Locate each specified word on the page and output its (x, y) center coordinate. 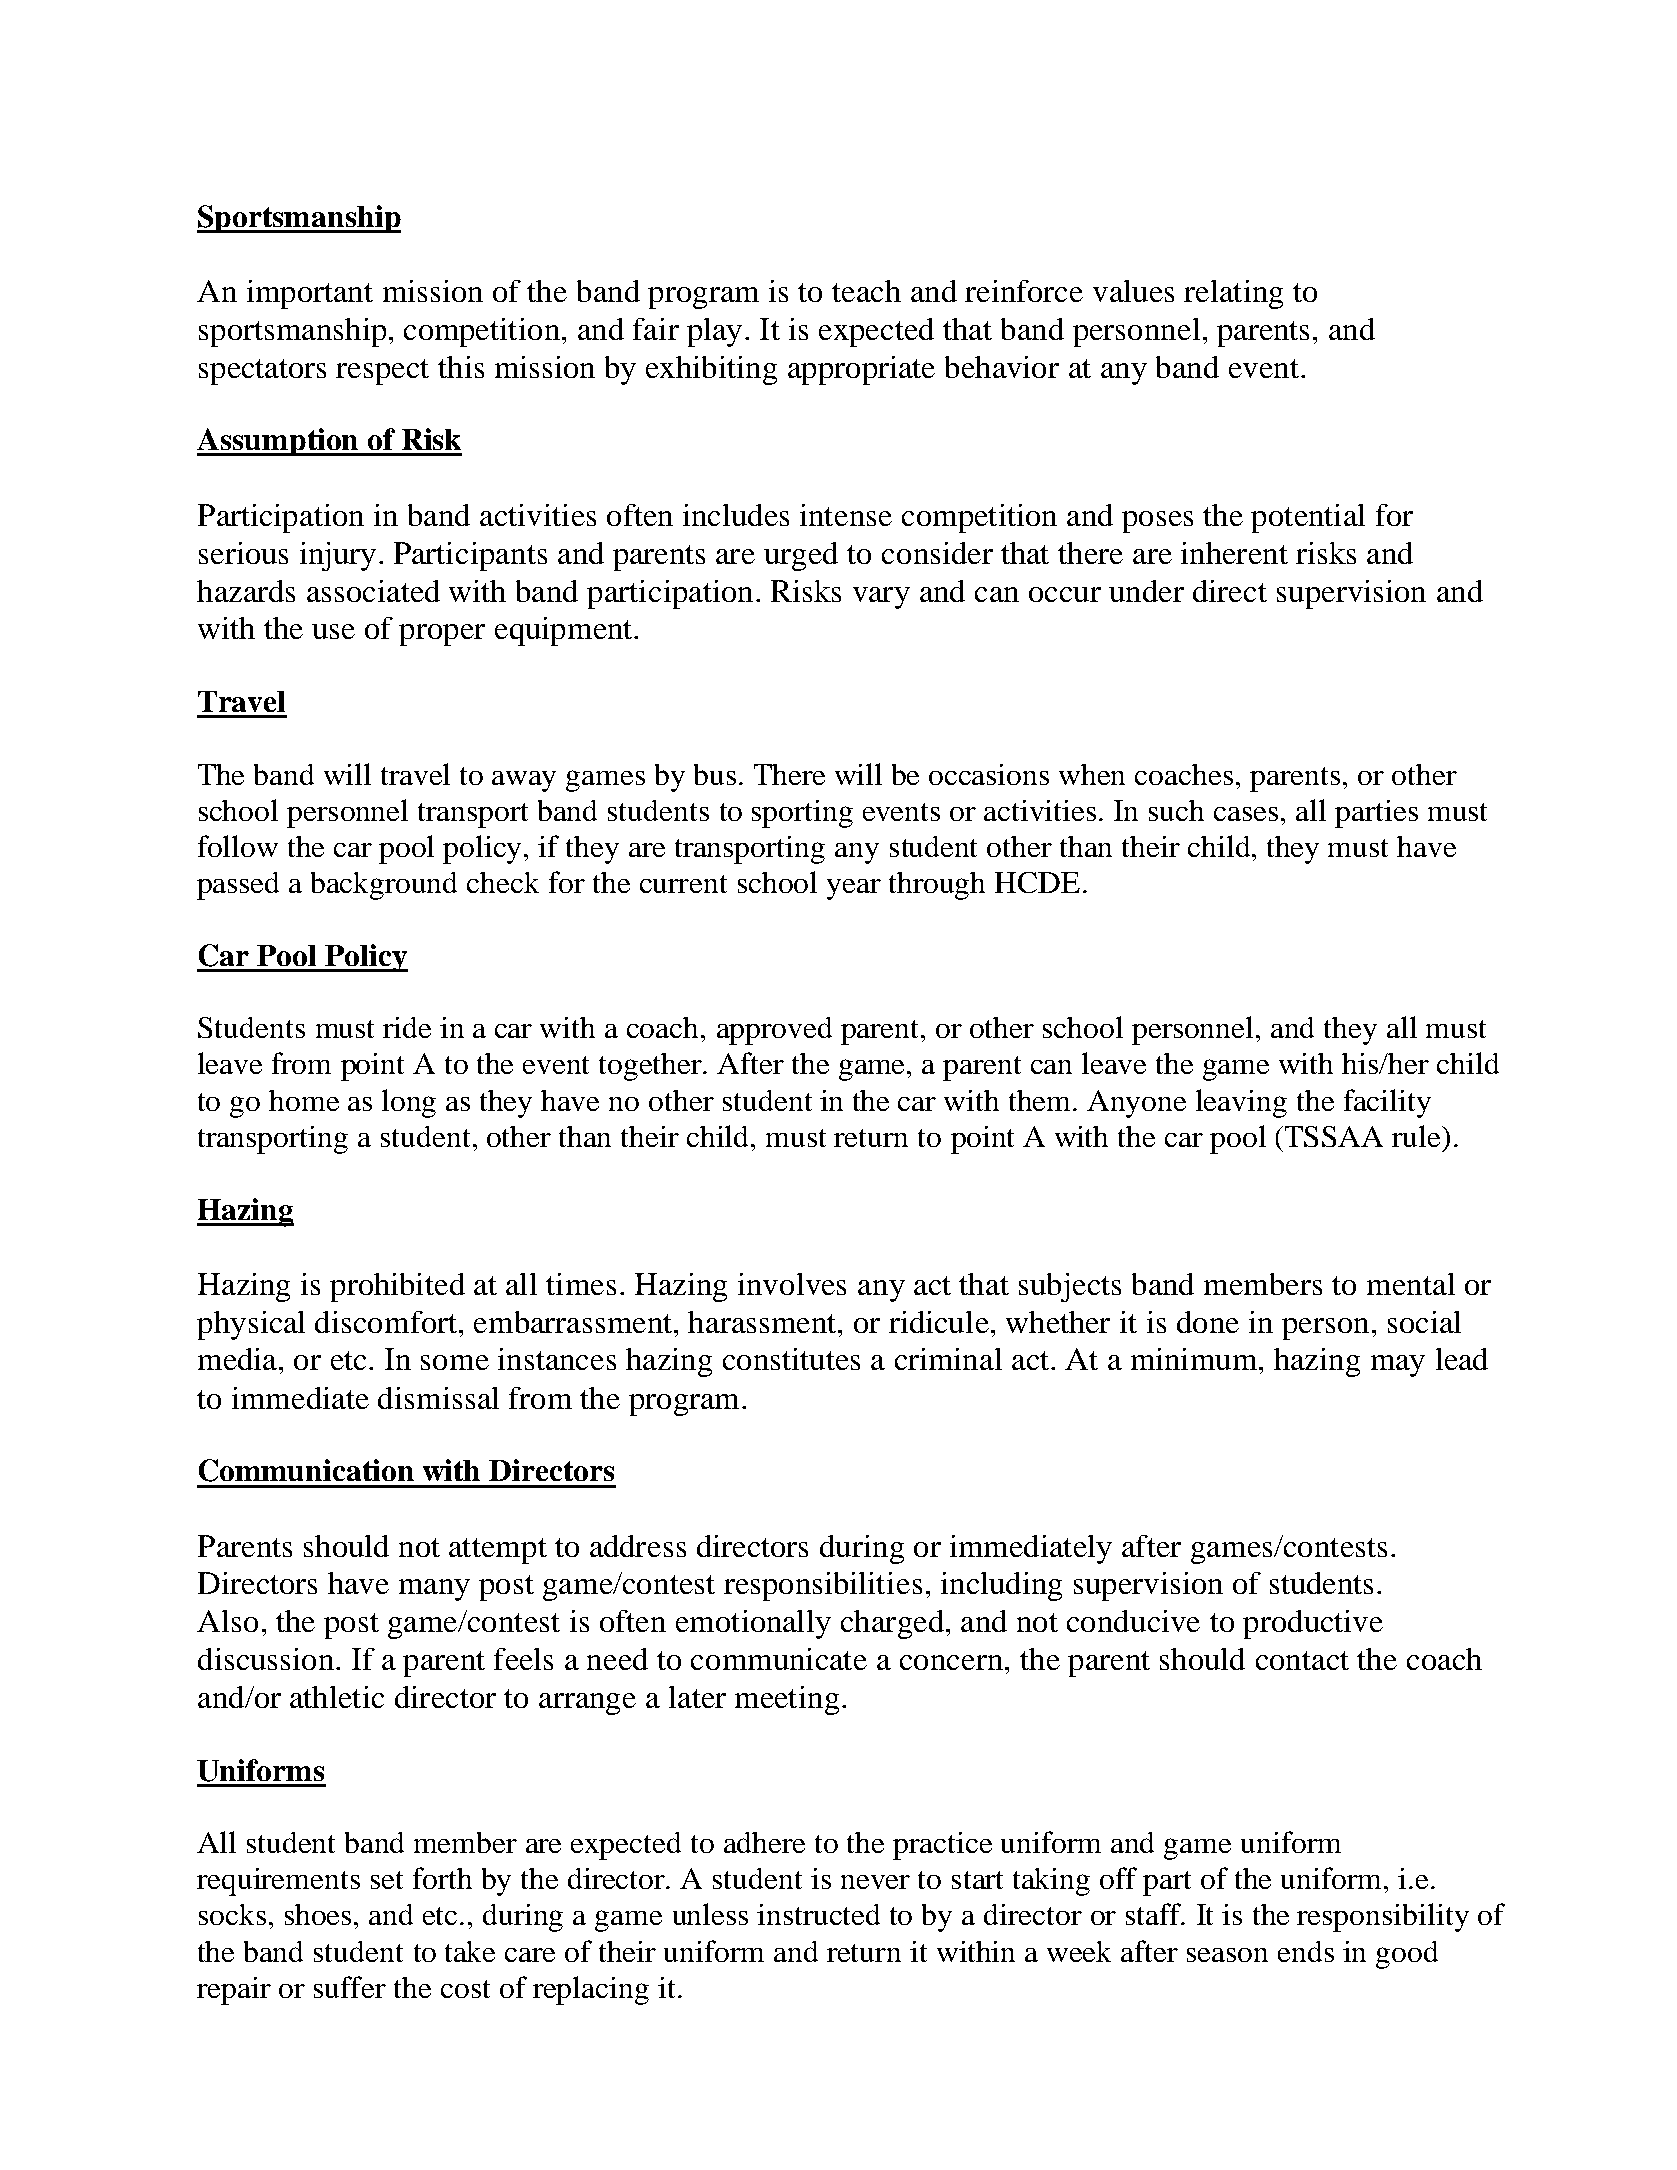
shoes (320, 1914)
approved (774, 1031)
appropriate (861, 370)
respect (382, 372)
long (409, 1103)
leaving (1241, 1103)
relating (1233, 294)
